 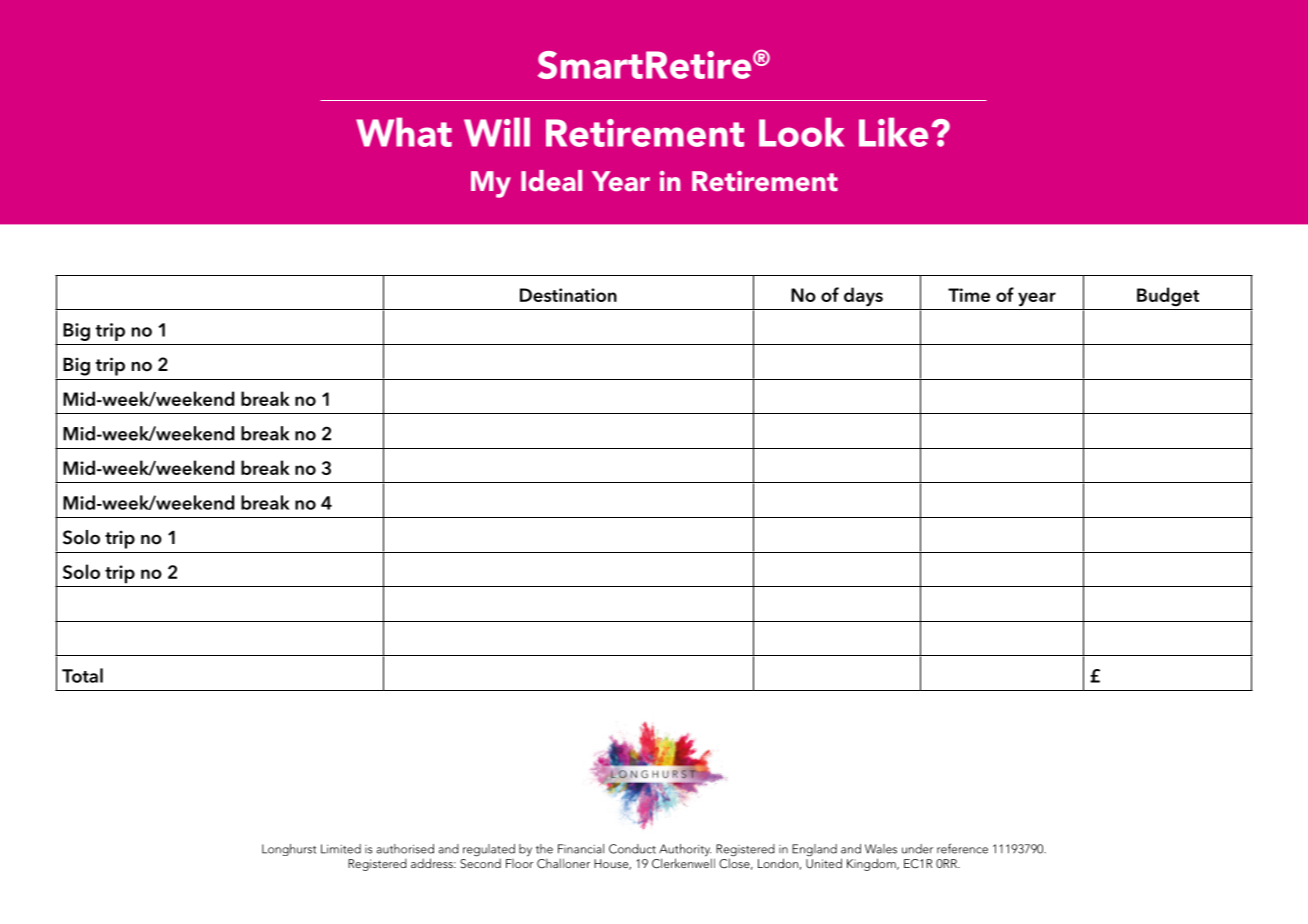 I want to click on Time, so click(x=969, y=295).
